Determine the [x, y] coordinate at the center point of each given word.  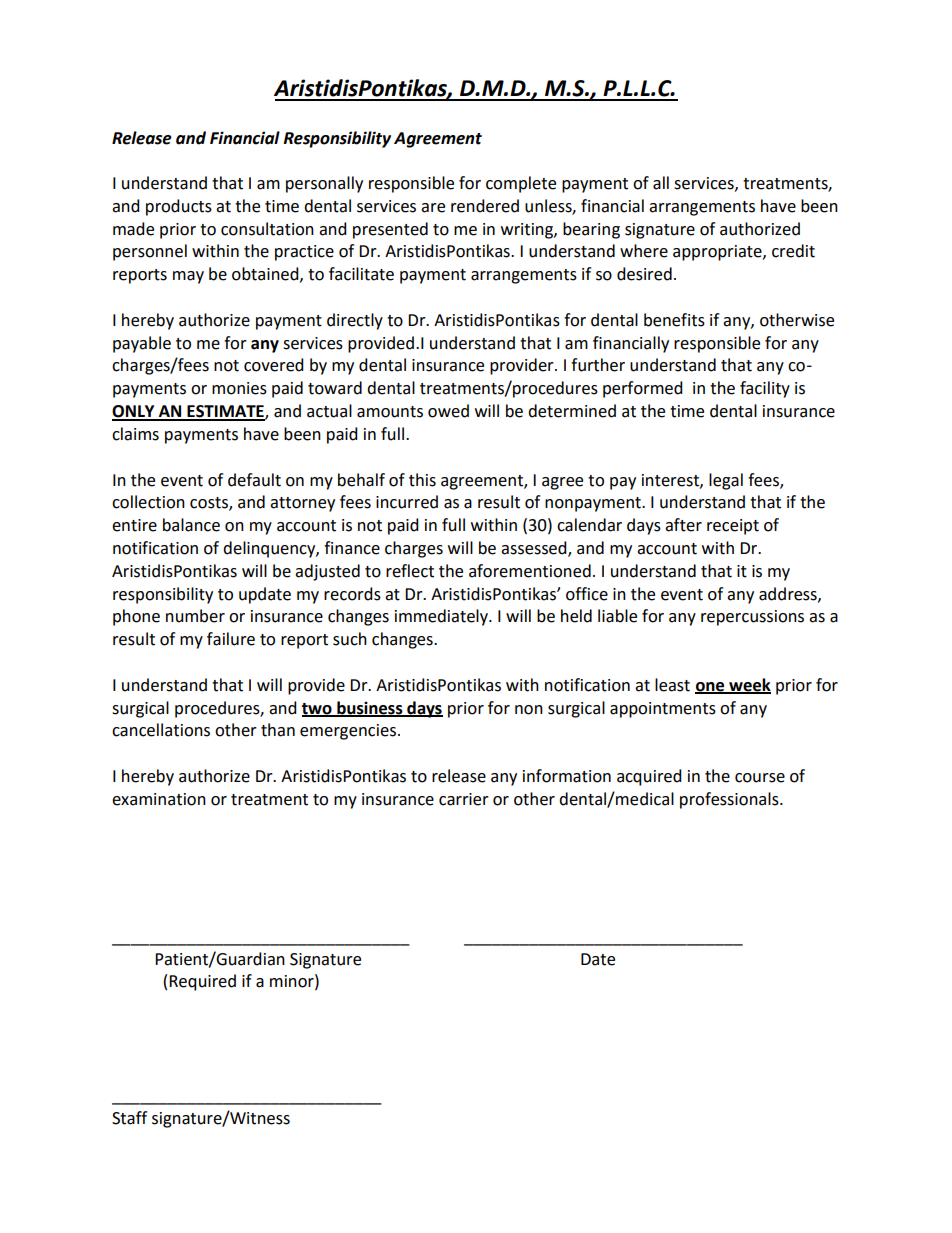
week [749, 685]
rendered [485, 206]
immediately [442, 617]
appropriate [718, 253]
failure [231, 639]
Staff [129, 1118]
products [179, 207]
